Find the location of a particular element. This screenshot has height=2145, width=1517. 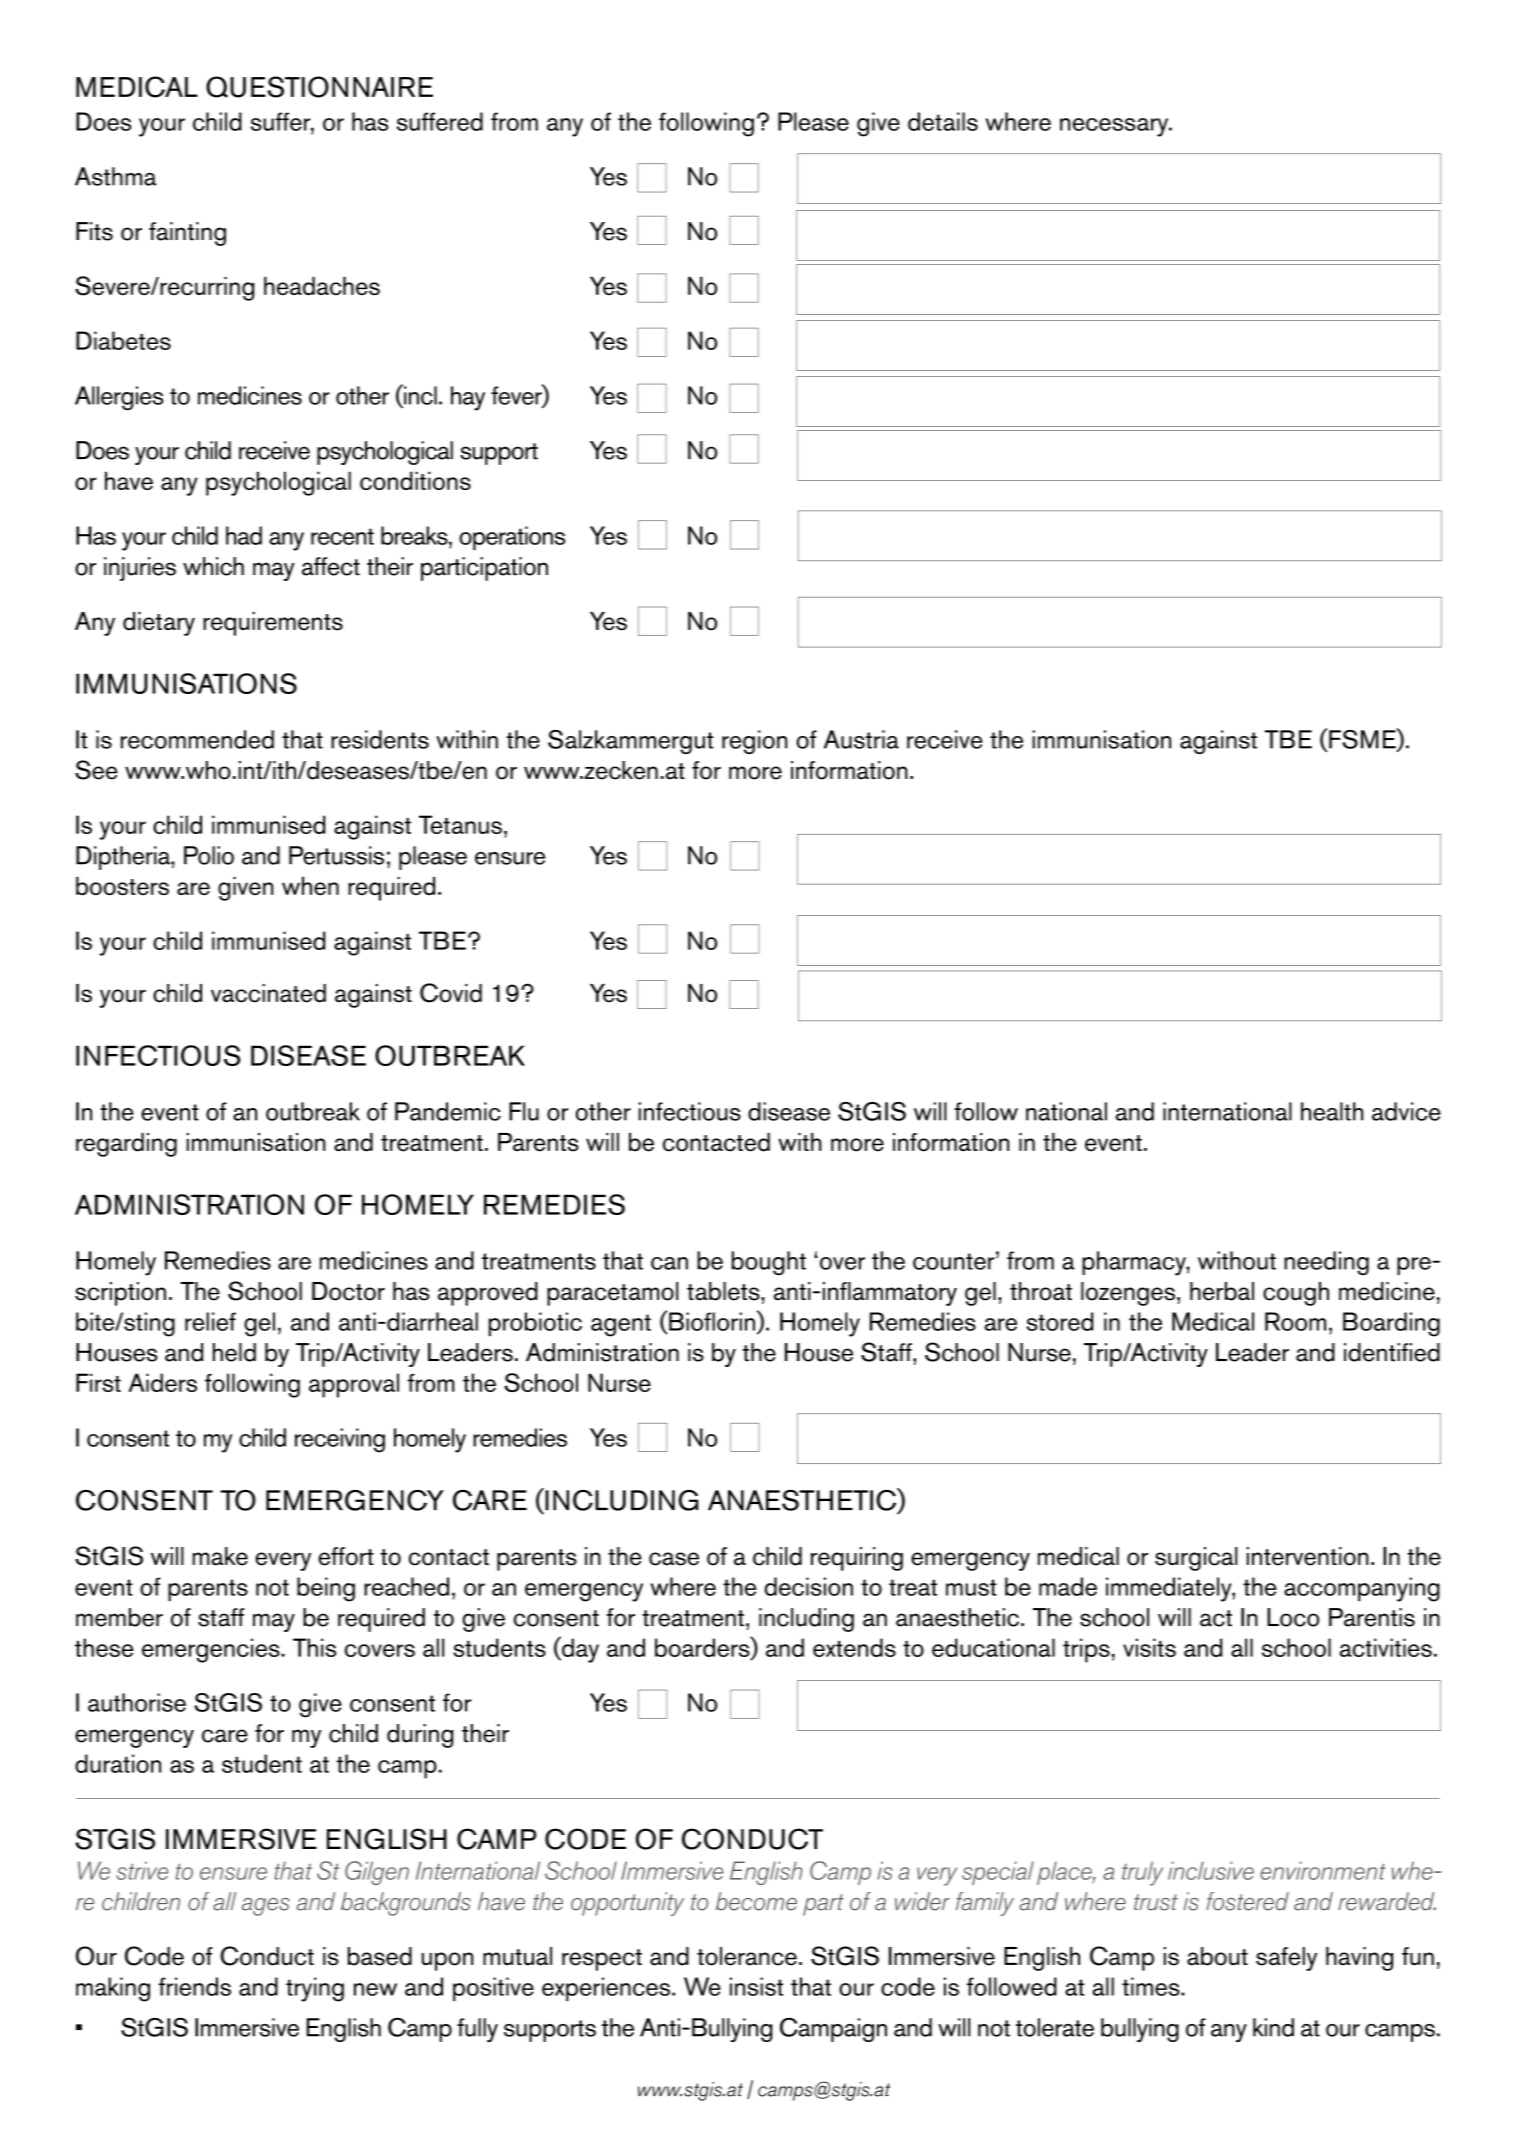

Room is located at coordinates (1295, 1321).
